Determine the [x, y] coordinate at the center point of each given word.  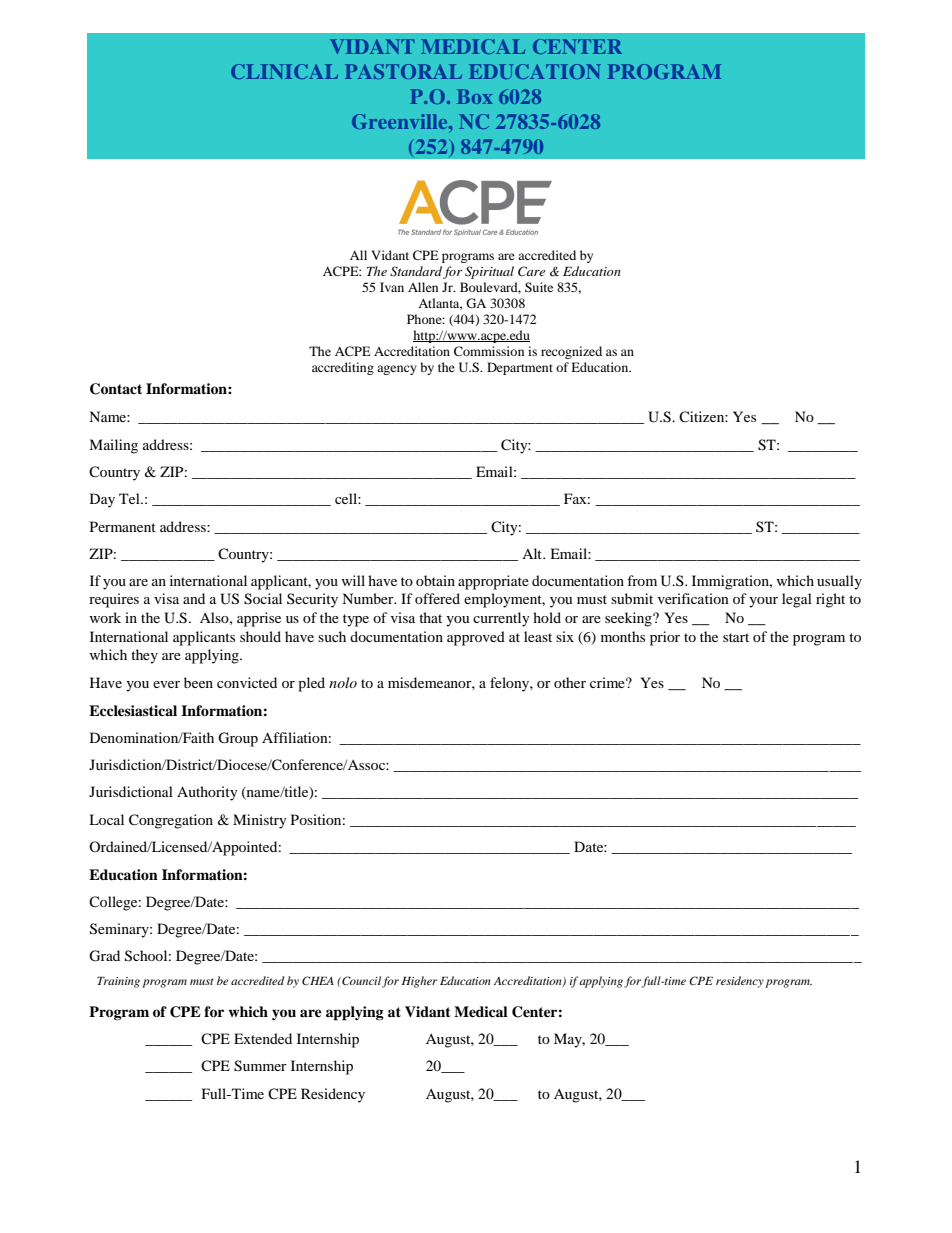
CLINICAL [284, 71]
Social [263, 599]
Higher [419, 982]
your [763, 602]
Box [474, 96]
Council [360, 980]
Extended [263, 1038]
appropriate [493, 582]
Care [531, 271]
